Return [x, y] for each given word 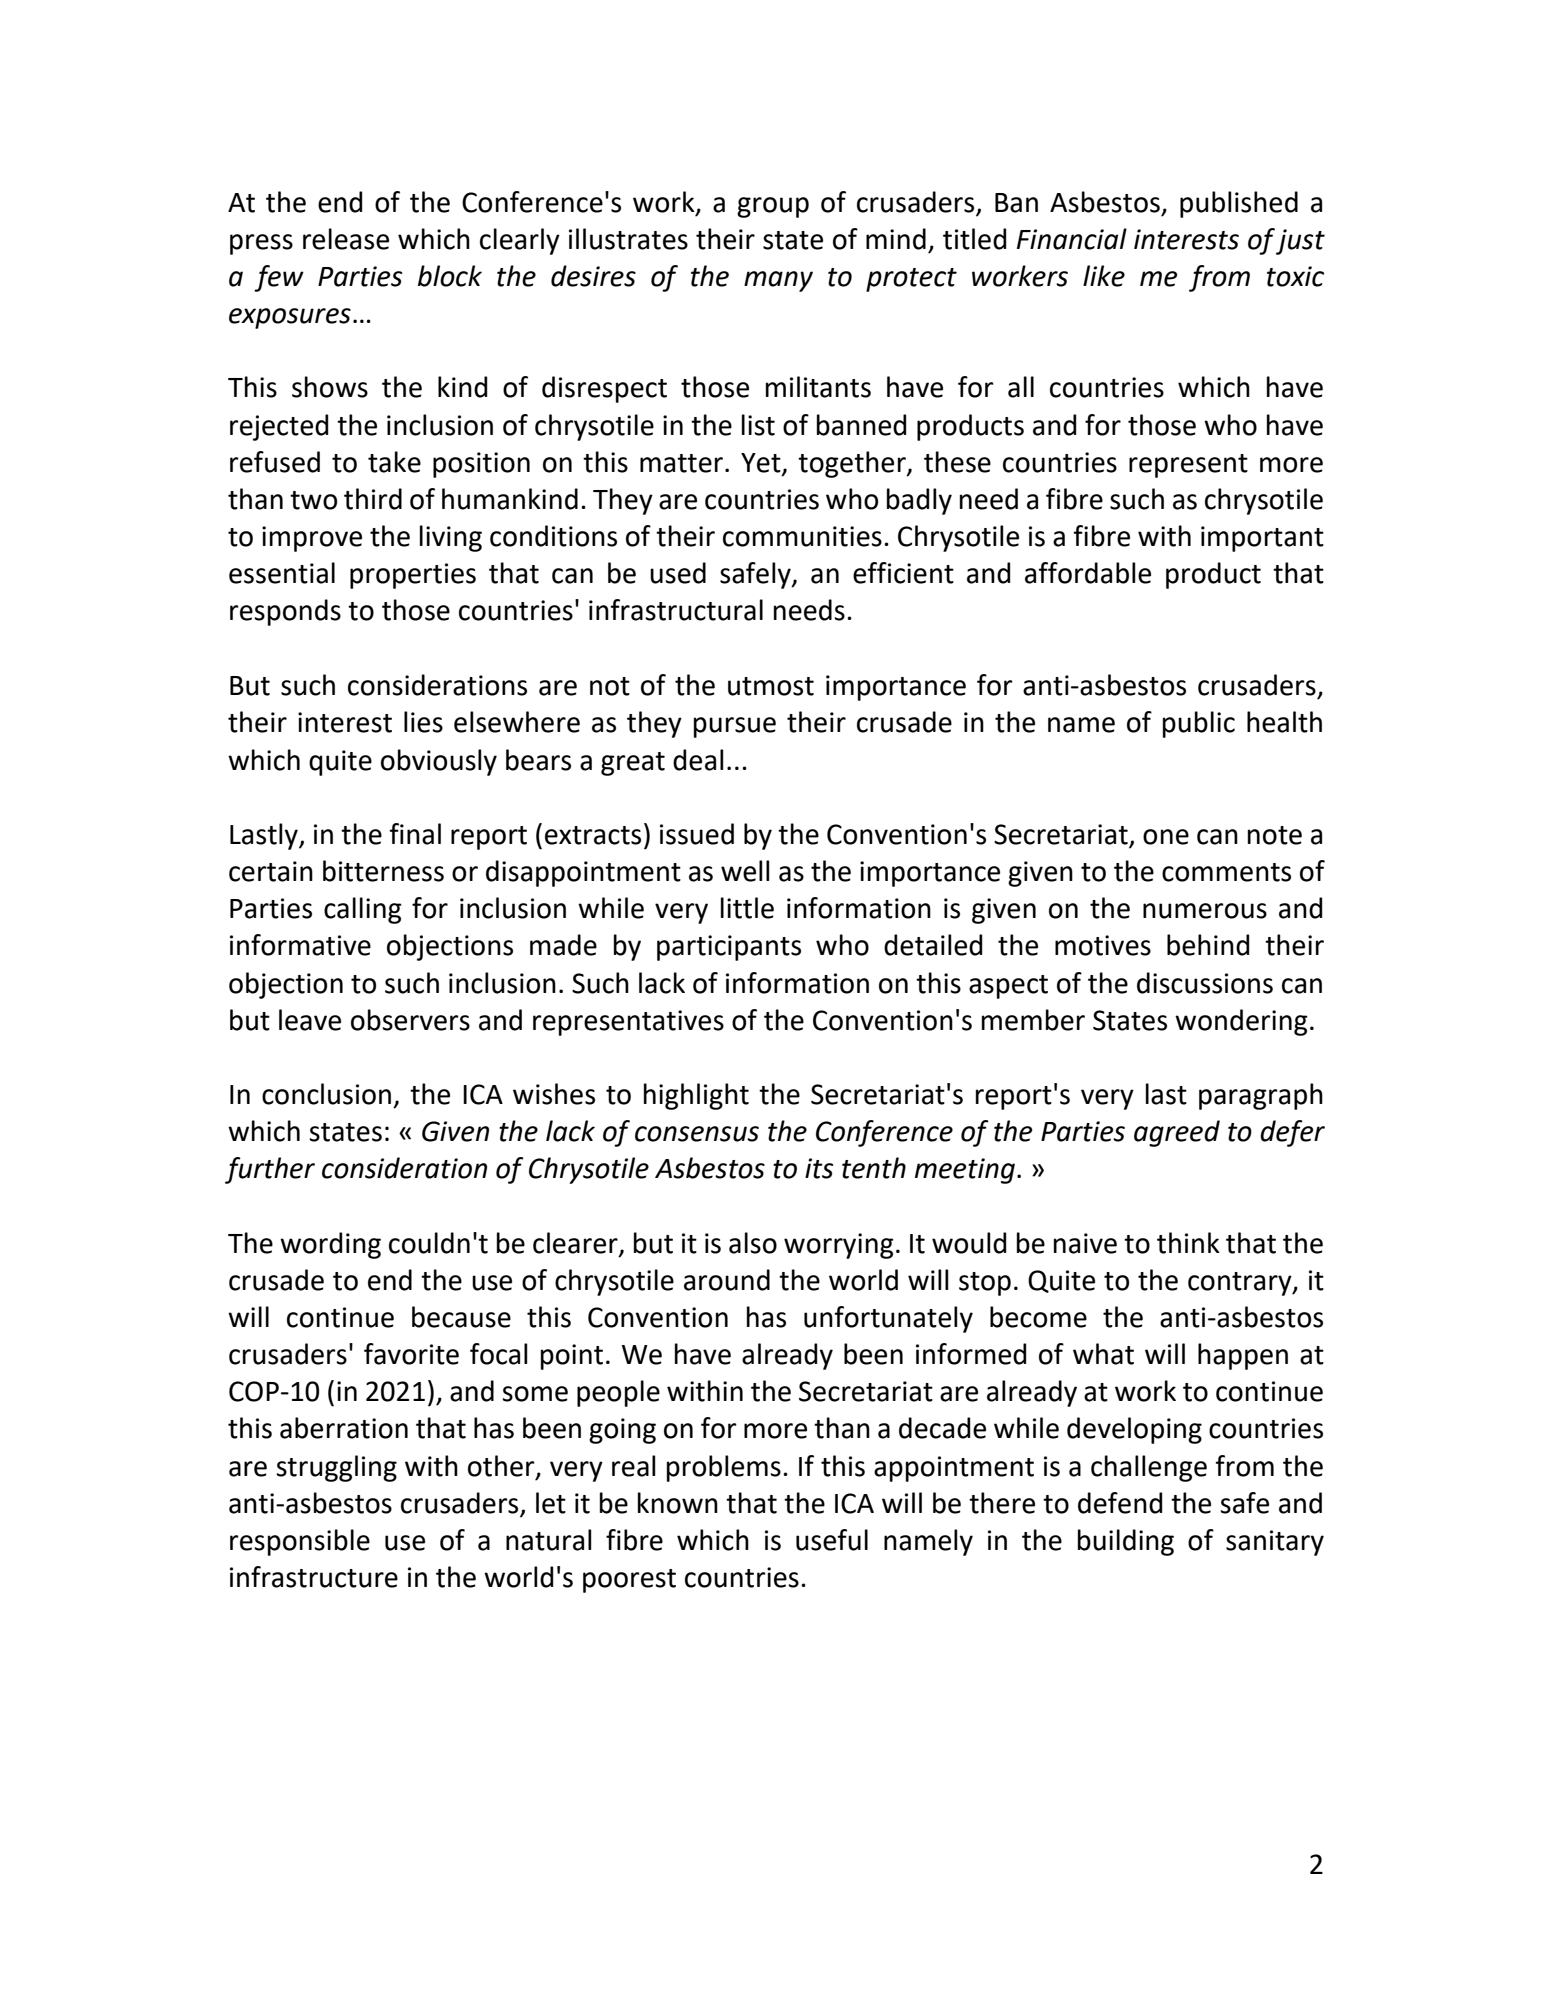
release [346, 239]
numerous [1205, 911]
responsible [300, 1542]
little [747, 908]
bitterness [383, 871]
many [778, 281]
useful [832, 1540]
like [1104, 276]
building [1126, 1542]
